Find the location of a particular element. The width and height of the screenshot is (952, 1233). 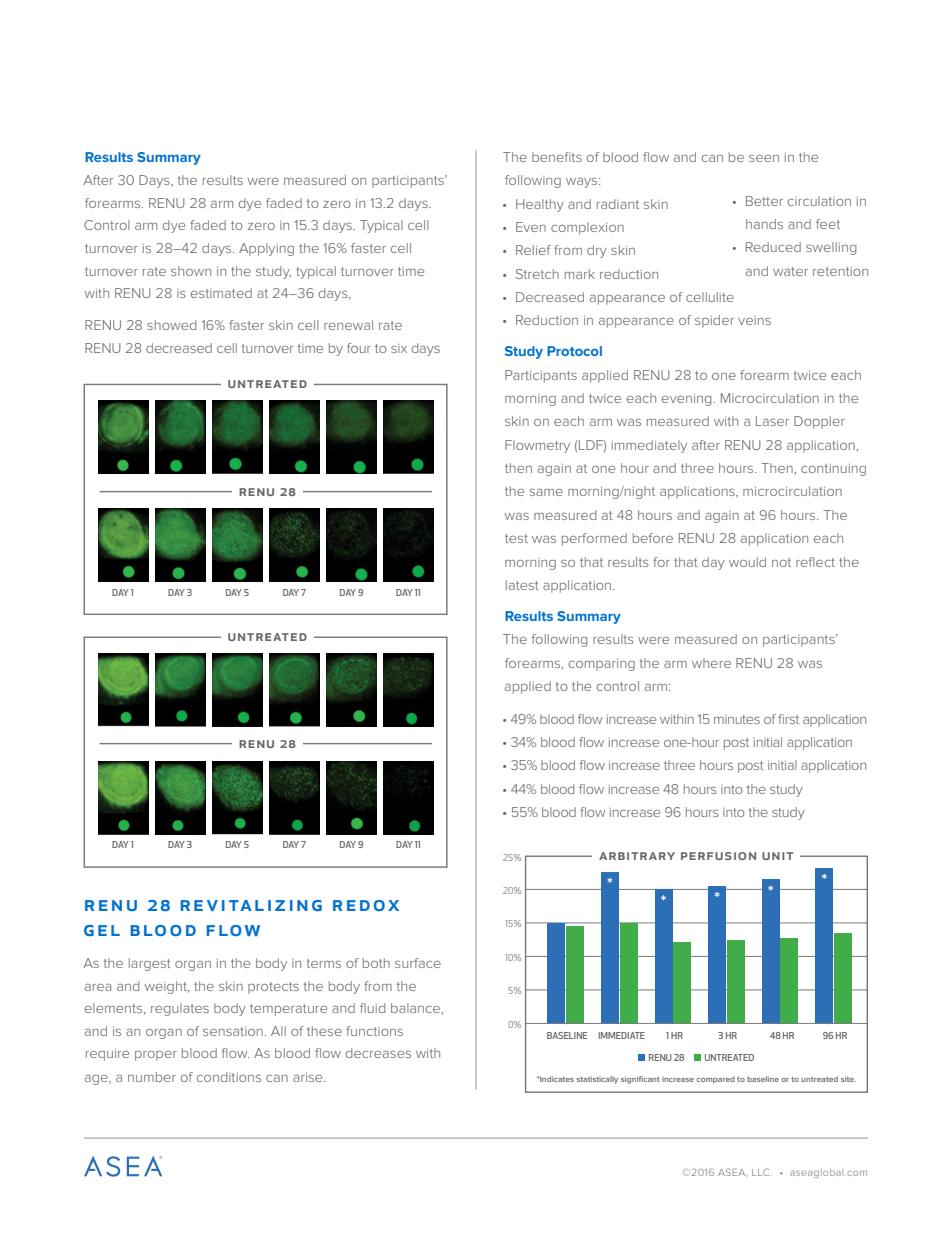

Laser is located at coordinates (772, 421).
